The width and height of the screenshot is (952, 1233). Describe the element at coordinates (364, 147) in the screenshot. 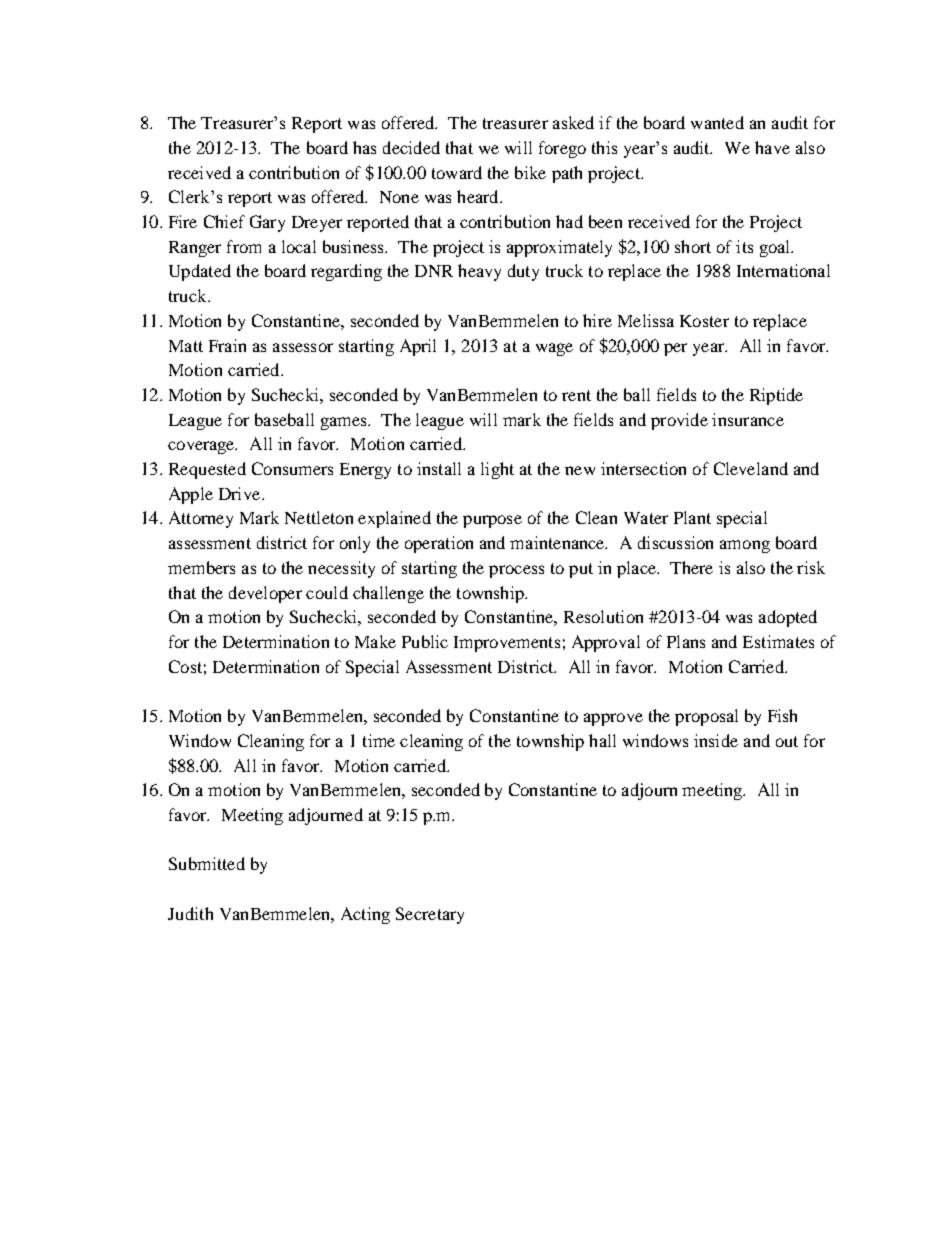

I see `has` at that location.
